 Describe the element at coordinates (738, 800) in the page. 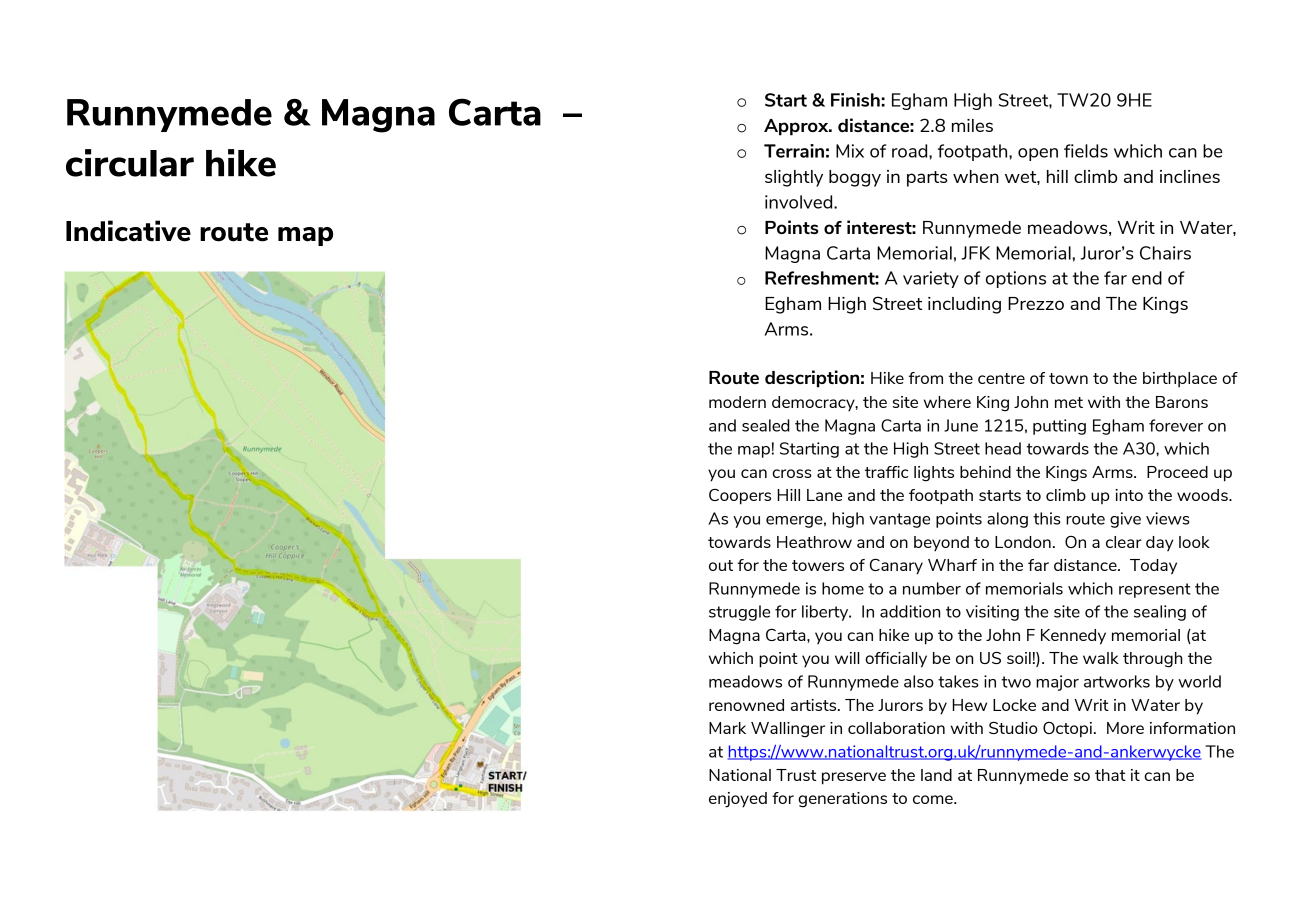

I see `enjoyed` at that location.
